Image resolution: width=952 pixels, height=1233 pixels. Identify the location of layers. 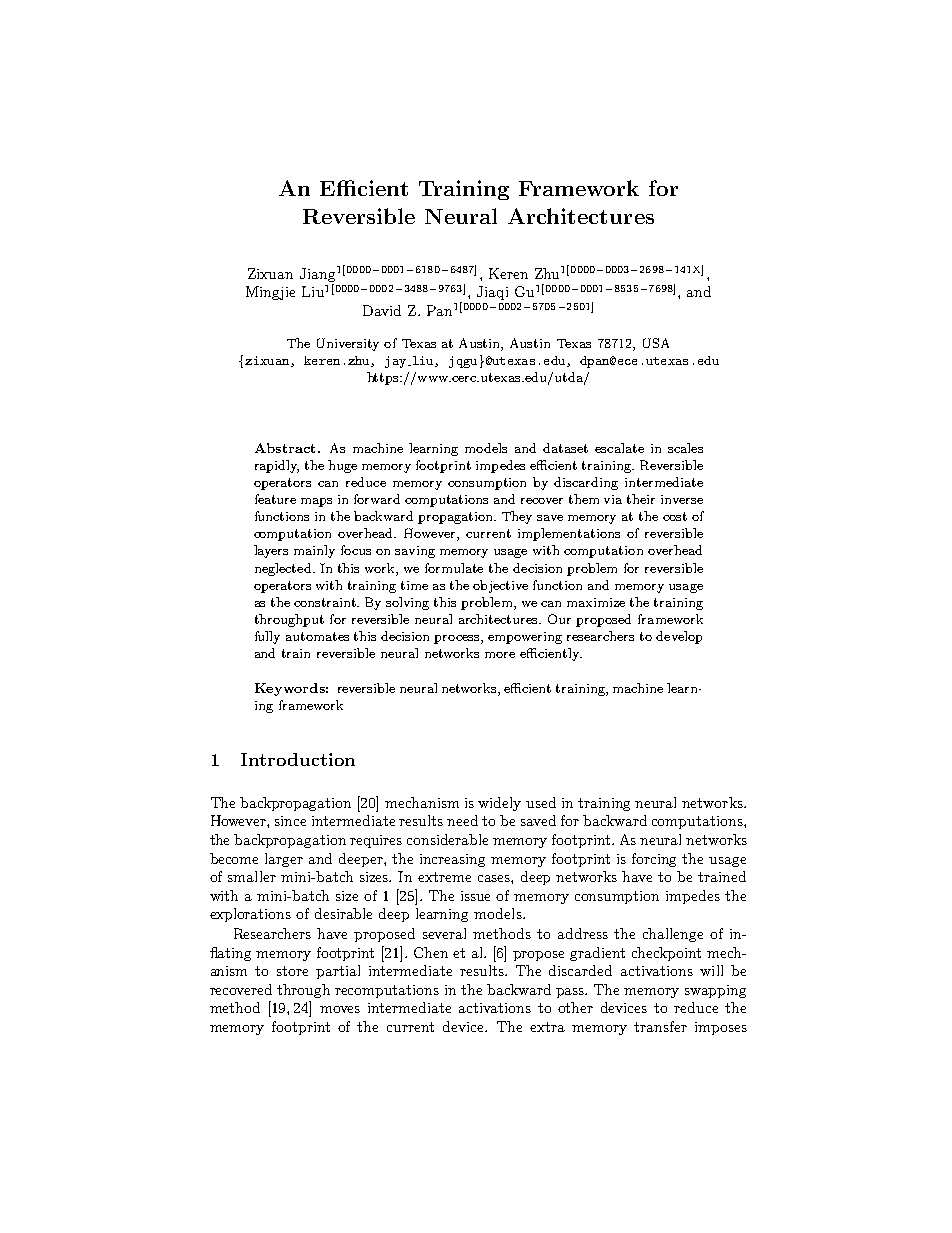
(271, 551).
